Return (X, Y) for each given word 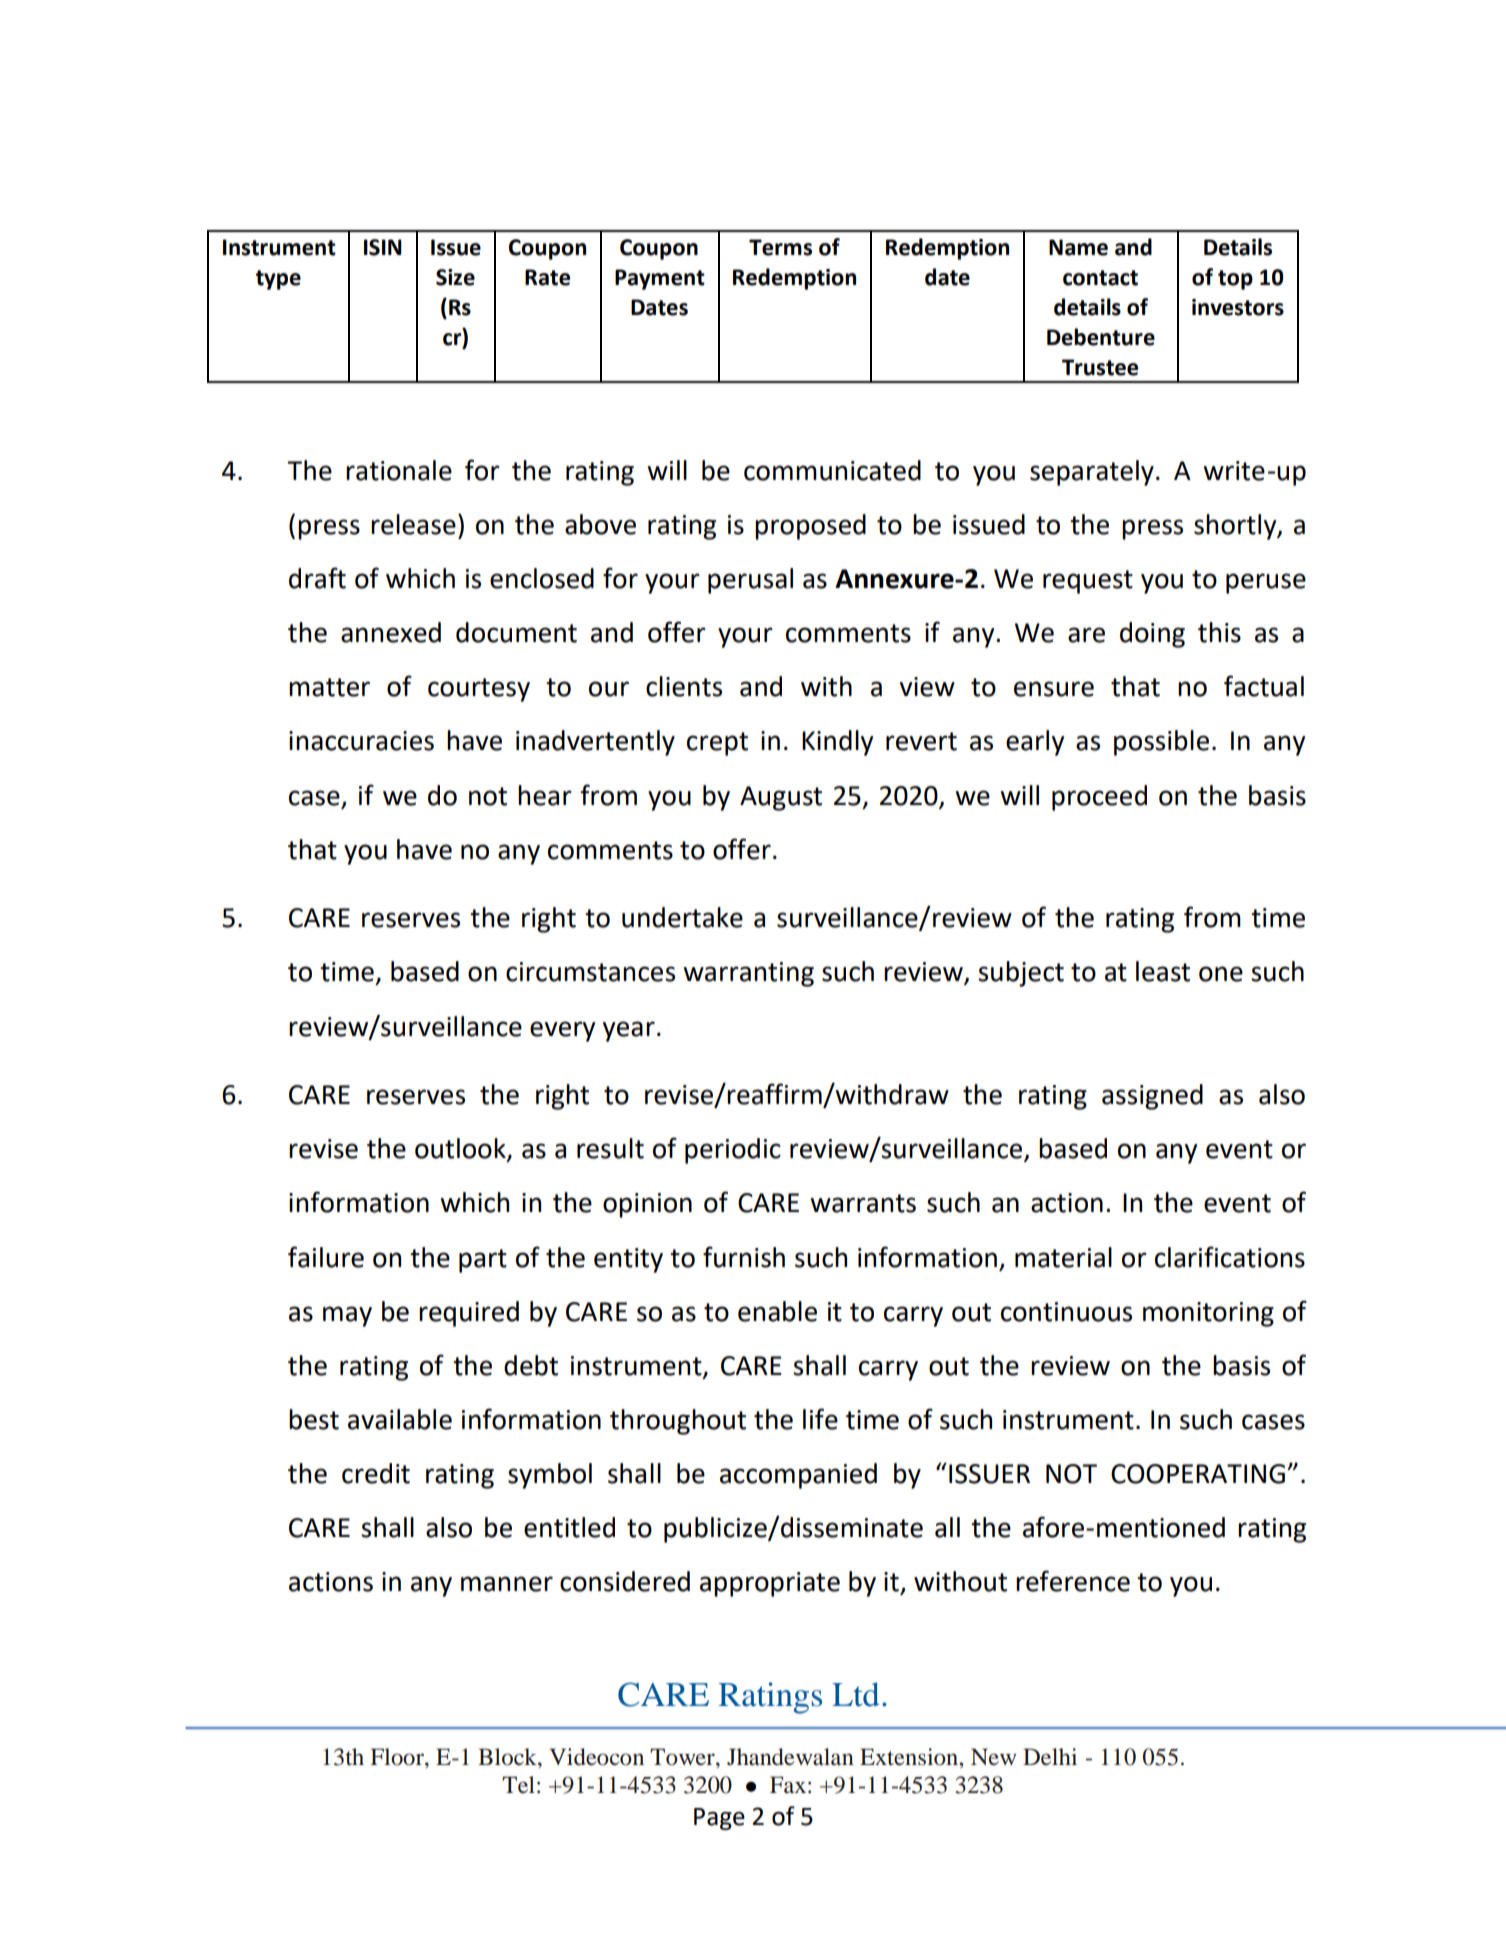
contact (1100, 278)
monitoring (1208, 1314)
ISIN (383, 247)
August (781, 798)
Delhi (1050, 1757)
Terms (780, 247)
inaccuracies (361, 741)
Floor (398, 1757)
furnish (744, 1257)
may (347, 1316)
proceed (1099, 798)
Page (719, 1819)
